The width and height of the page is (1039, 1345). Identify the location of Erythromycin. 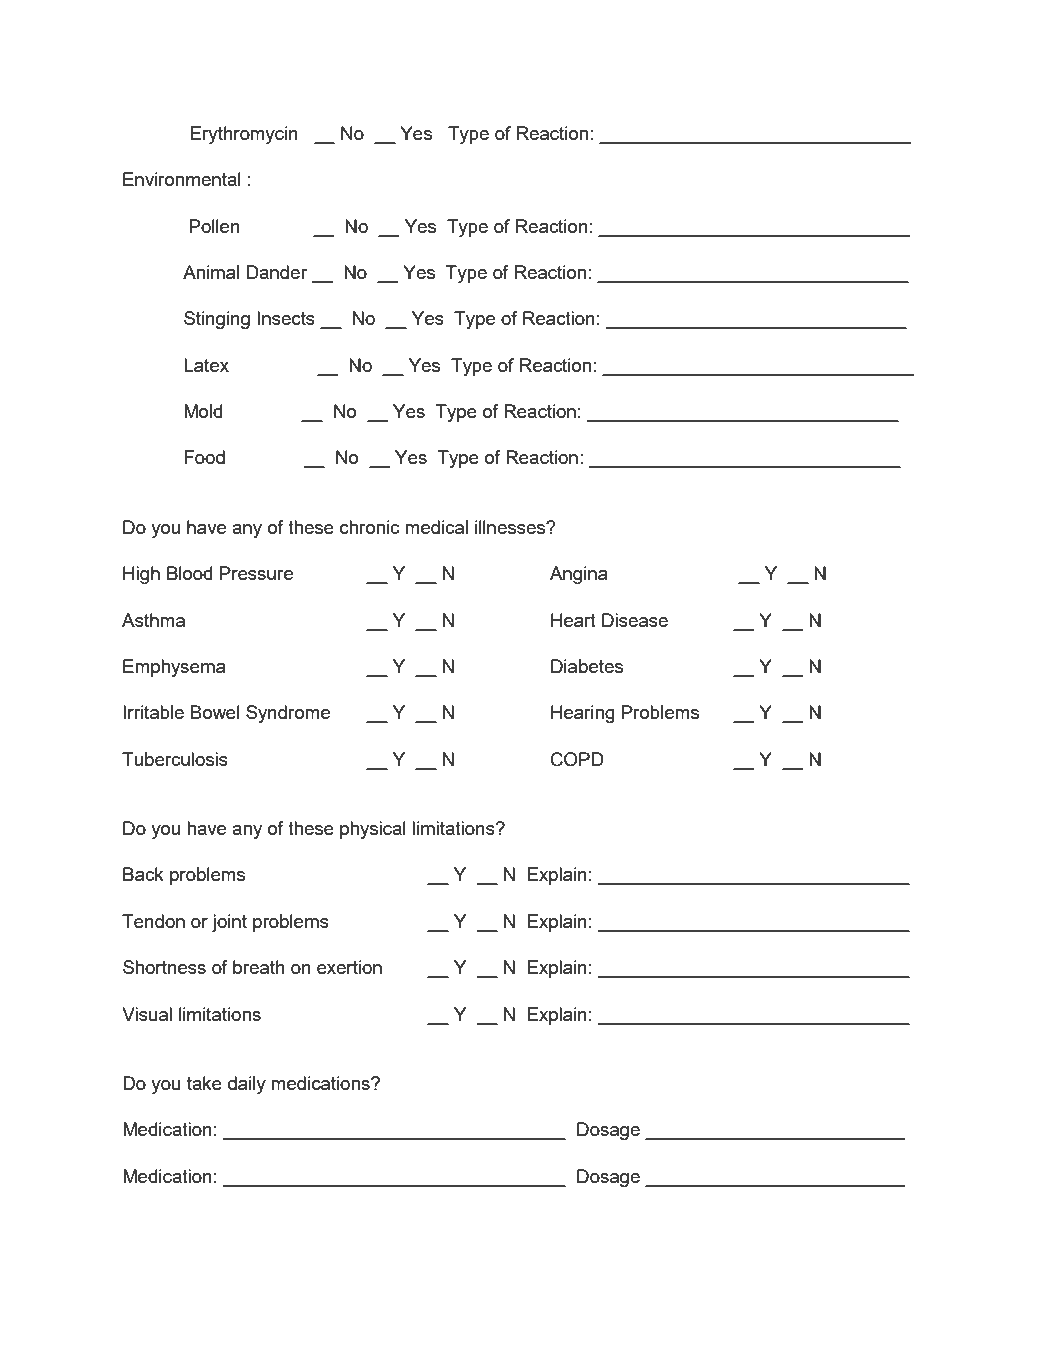
(244, 135).
